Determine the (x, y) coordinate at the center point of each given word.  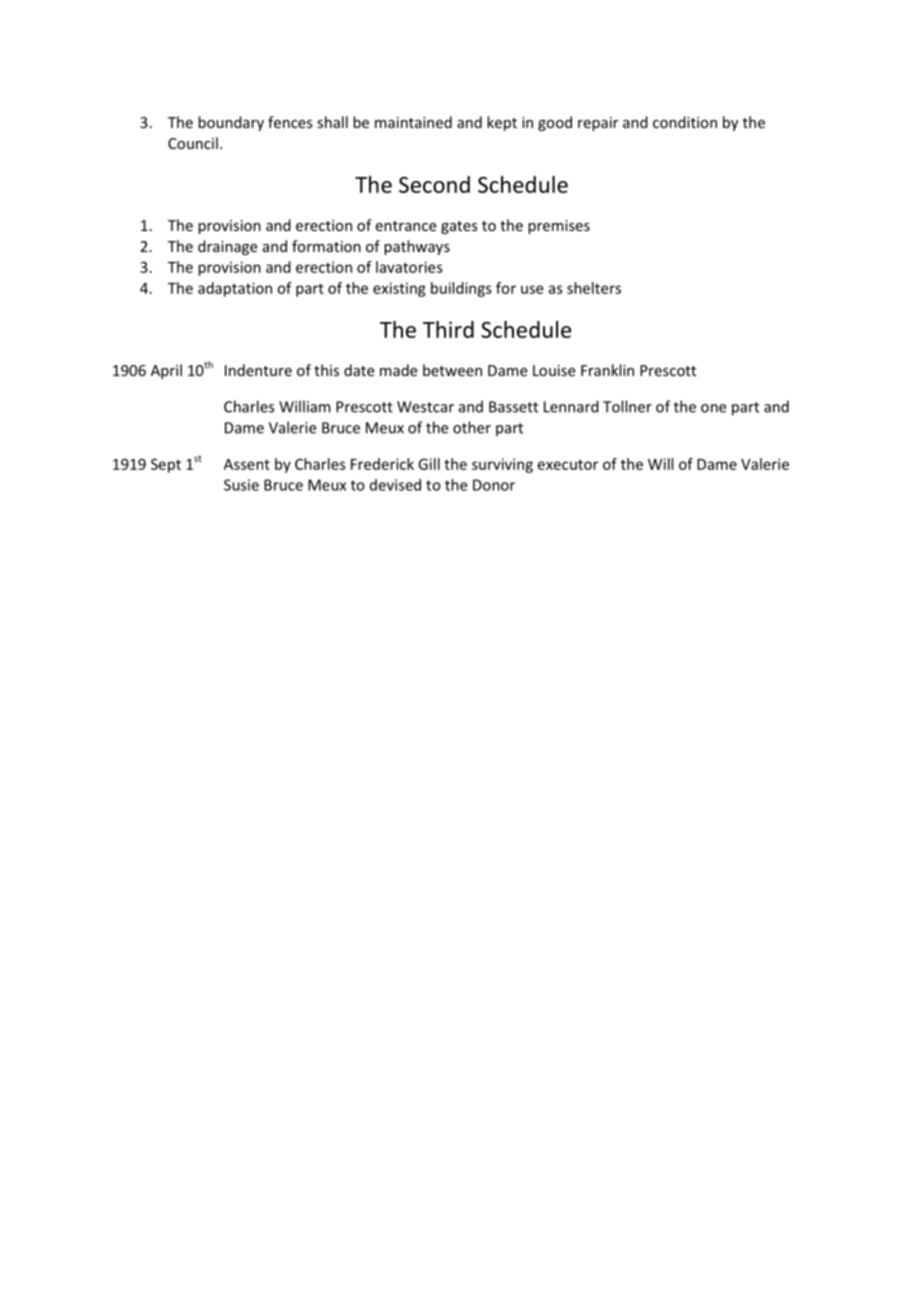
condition (685, 122)
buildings (461, 289)
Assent (247, 464)
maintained (413, 122)
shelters (594, 288)
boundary (231, 123)
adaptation (235, 289)
